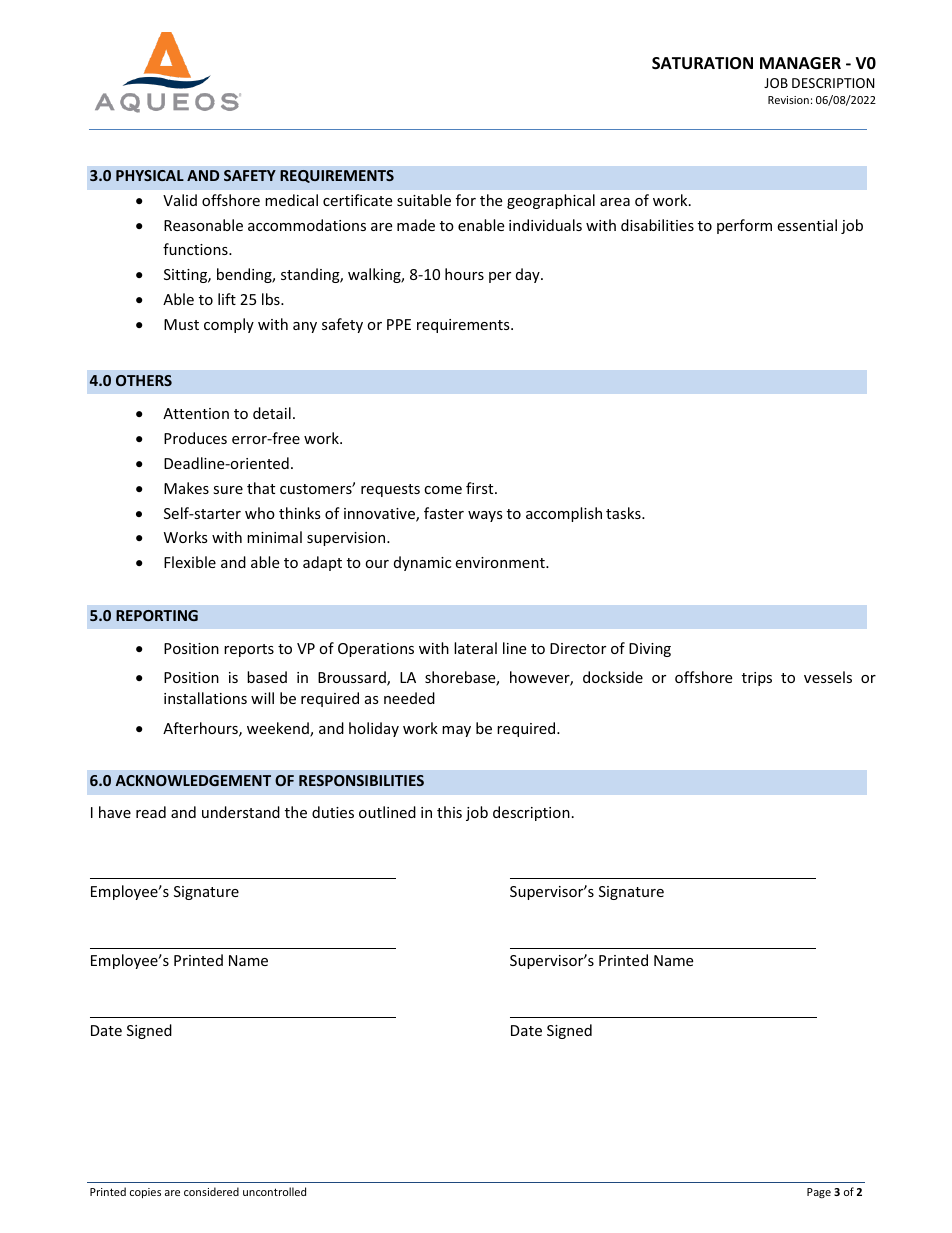 The width and height of the document is (952, 1233). I want to click on vessels, so click(828, 677).
